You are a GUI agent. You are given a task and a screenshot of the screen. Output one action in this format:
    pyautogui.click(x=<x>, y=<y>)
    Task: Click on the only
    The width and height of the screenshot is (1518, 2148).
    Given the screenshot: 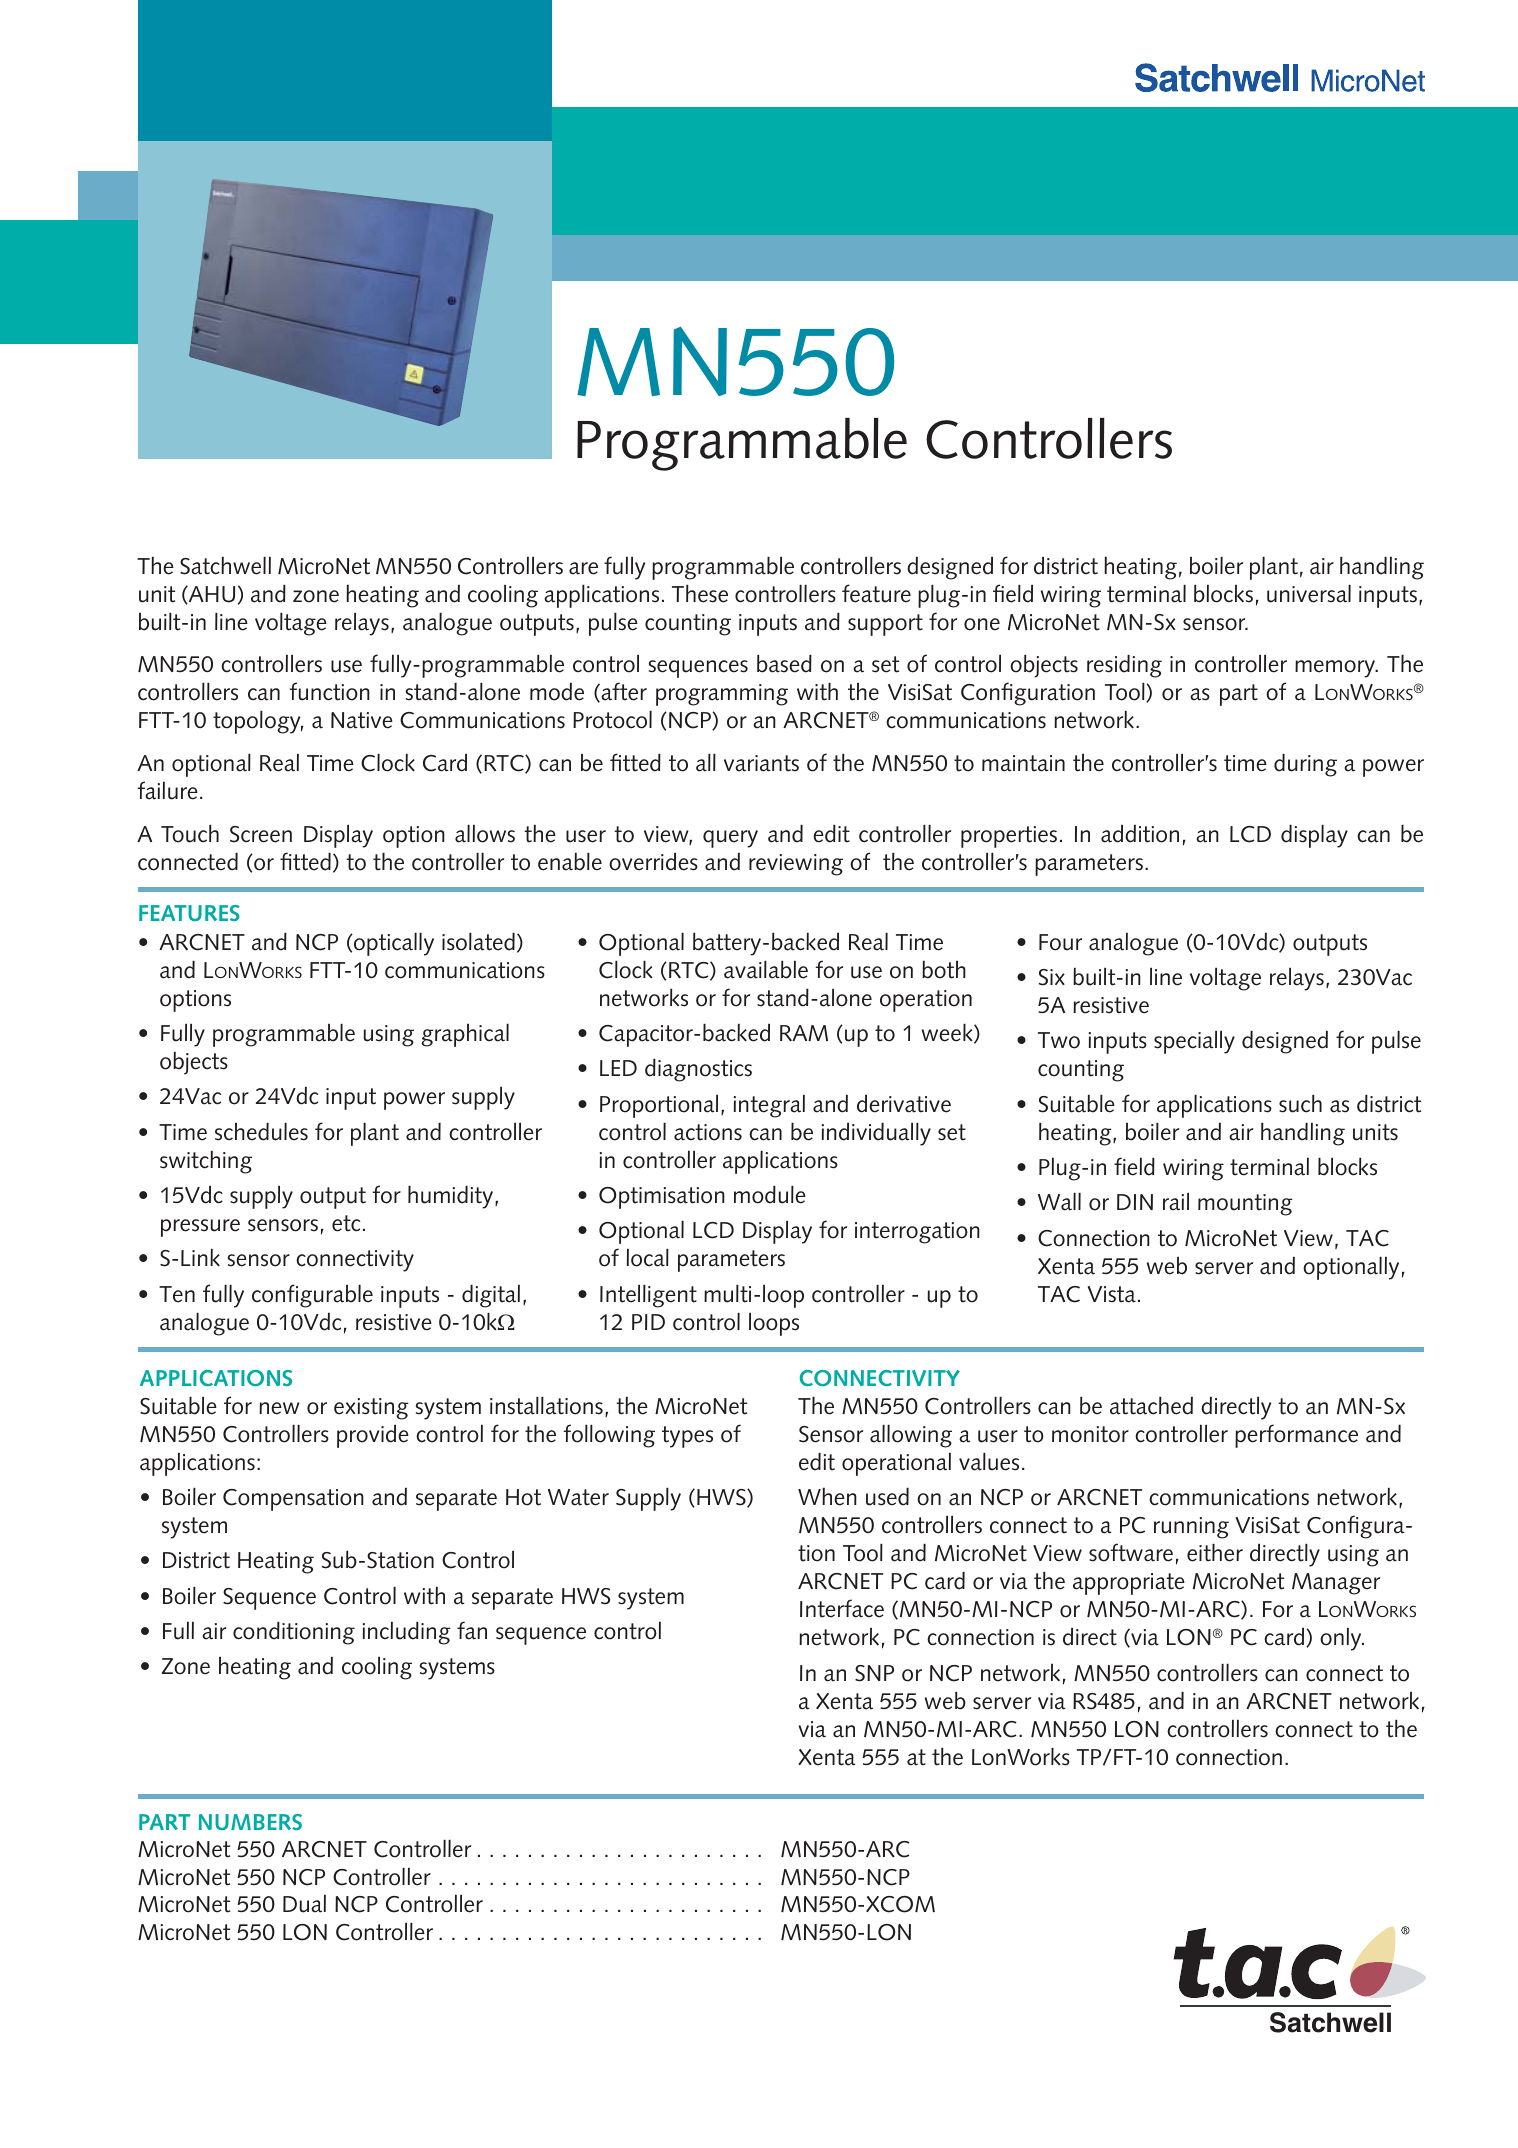 What is the action you would take?
    pyautogui.click(x=1342, y=1639)
